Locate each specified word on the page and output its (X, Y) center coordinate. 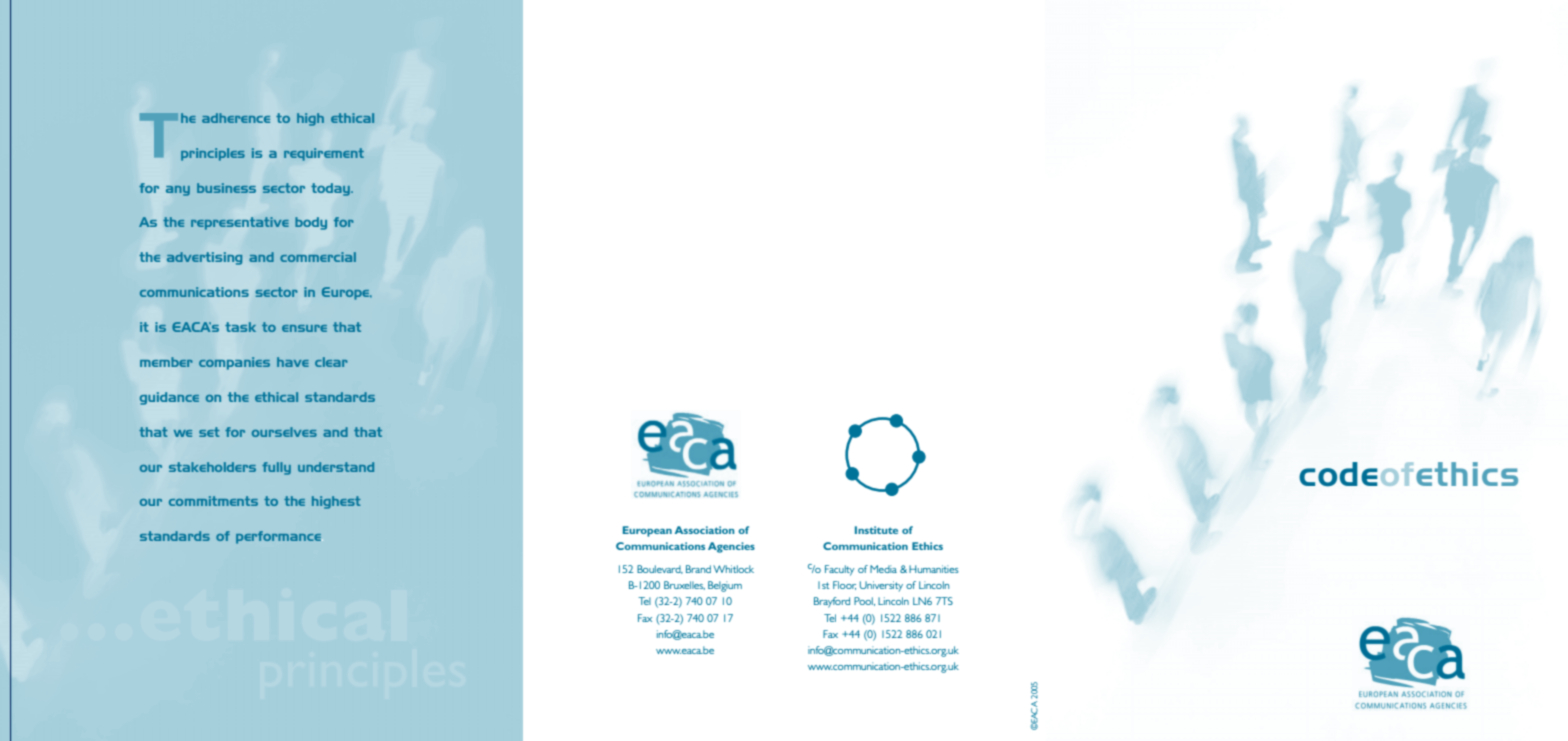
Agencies (731, 547)
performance (279, 537)
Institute (876, 530)
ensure (304, 328)
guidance (169, 398)
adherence (236, 118)
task (240, 327)
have (293, 362)
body (311, 223)
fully (276, 468)
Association (704, 530)
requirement (324, 154)
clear (331, 362)
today (331, 189)
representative (240, 223)
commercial (318, 257)
